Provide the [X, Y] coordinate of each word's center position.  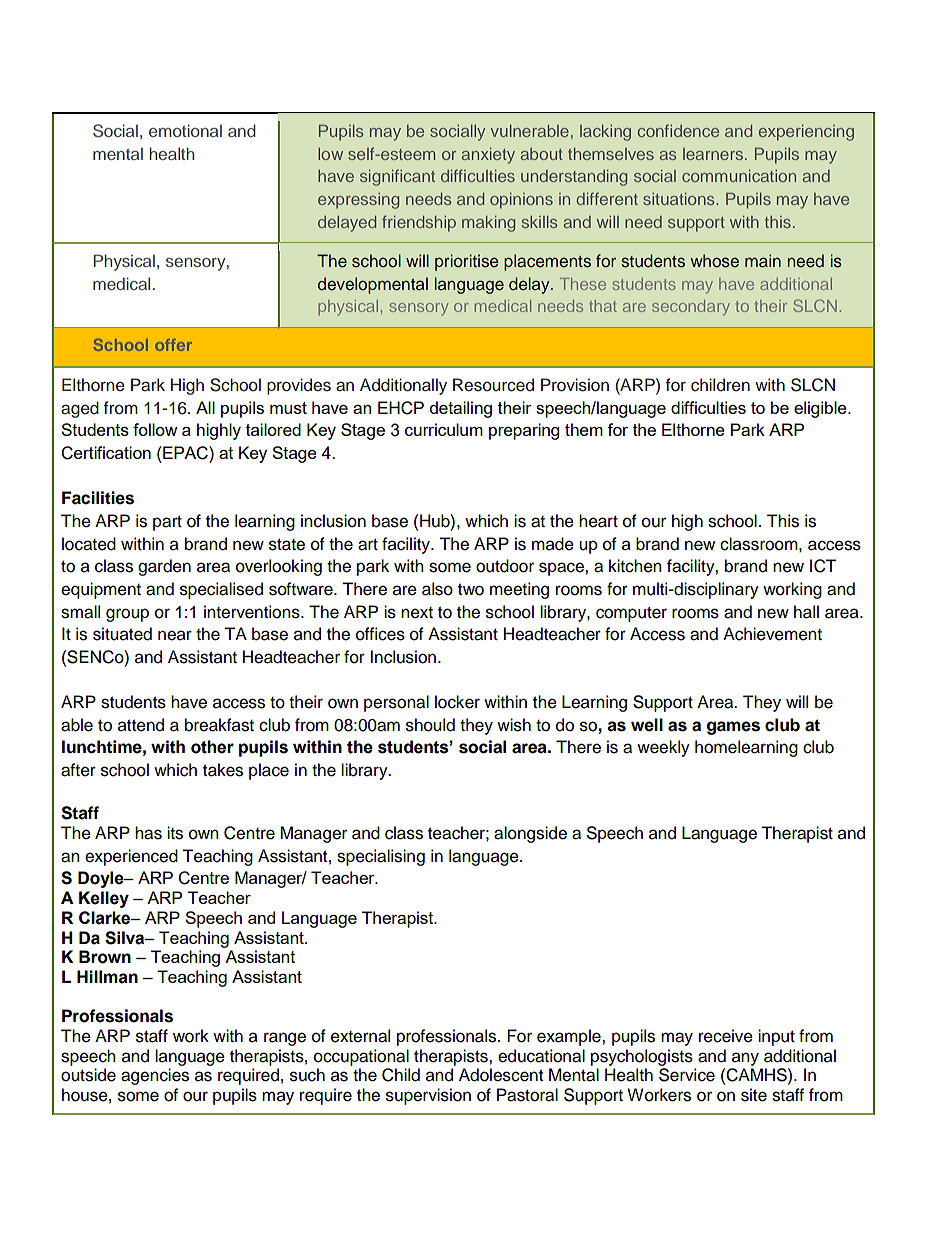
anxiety [488, 156]
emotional [185, 130]
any [745, 1059]
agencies [155, 1076]
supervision [428, 1096]
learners [714, 154]
